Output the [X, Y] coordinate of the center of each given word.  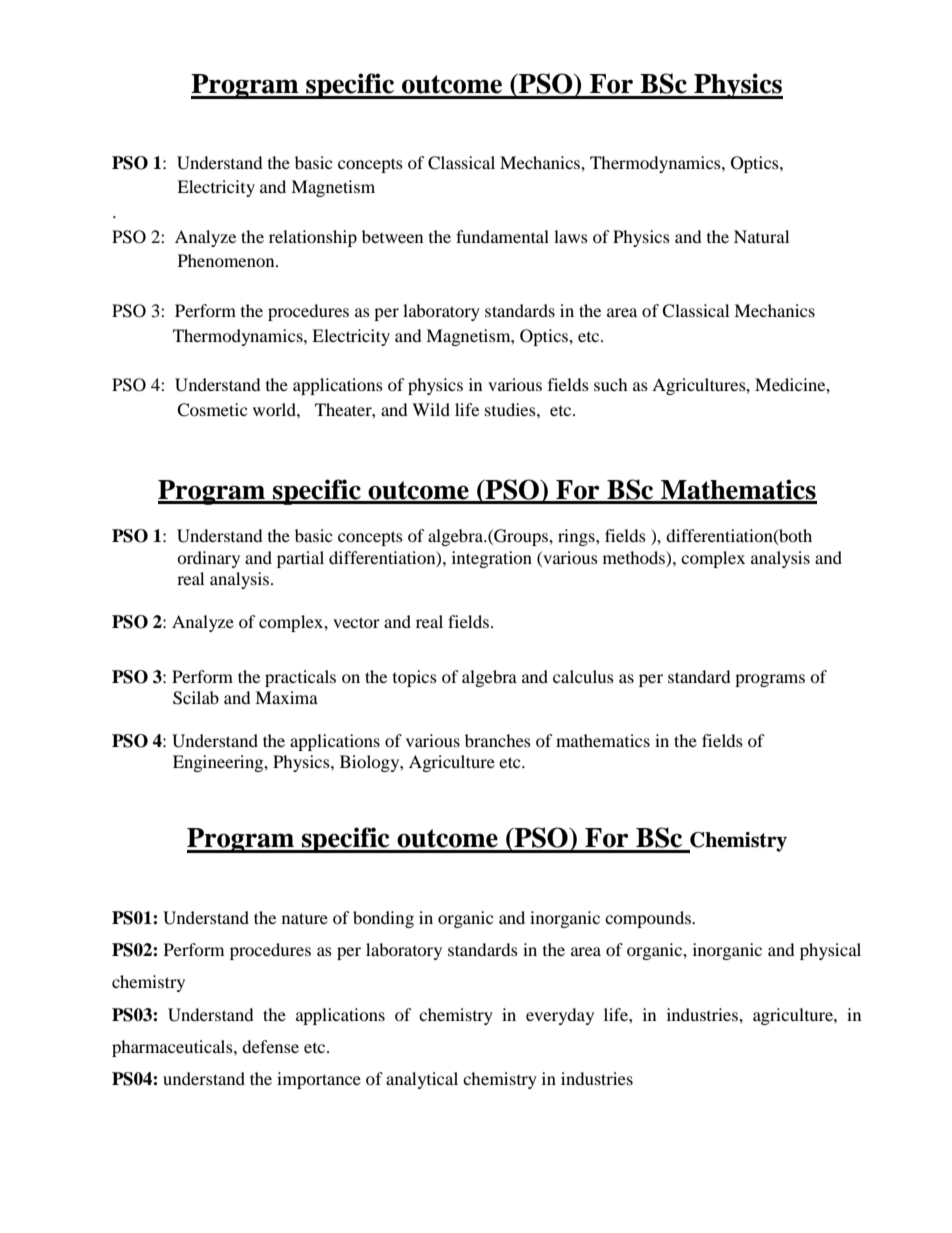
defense [270, 1046]
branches [498, 740]
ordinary [208, 559]
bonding [383, 919]
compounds [649, 919]
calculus [583, 676]
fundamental [502, 236]
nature [305, 918]
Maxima [286, 697]
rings [577, 537]
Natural [761, 236]
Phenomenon [227, 260]
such [611, 384]
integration [492, 559]
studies [511, 409]
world [275, 409]
